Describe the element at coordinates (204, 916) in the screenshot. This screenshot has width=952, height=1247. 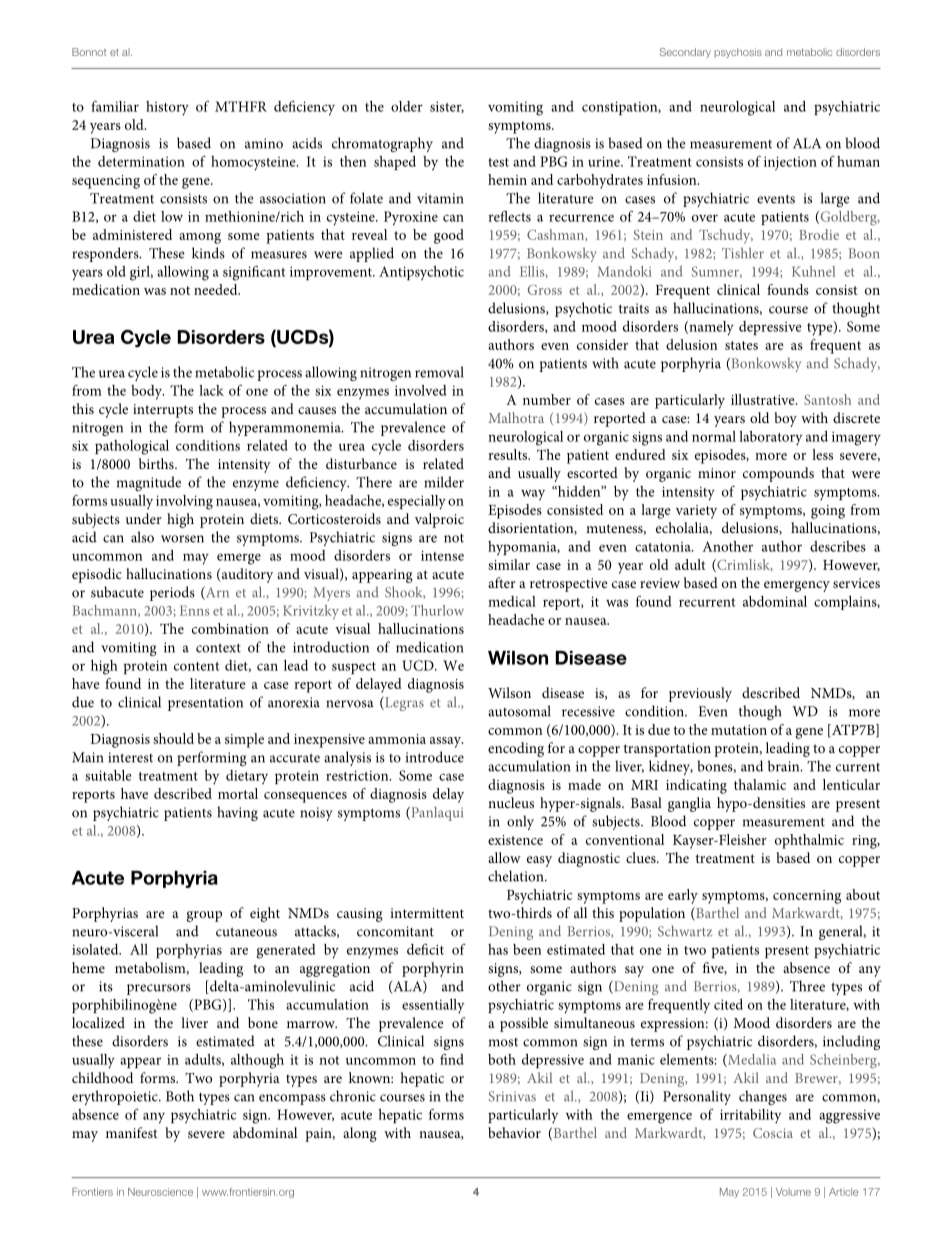
I see `group` at that location.
